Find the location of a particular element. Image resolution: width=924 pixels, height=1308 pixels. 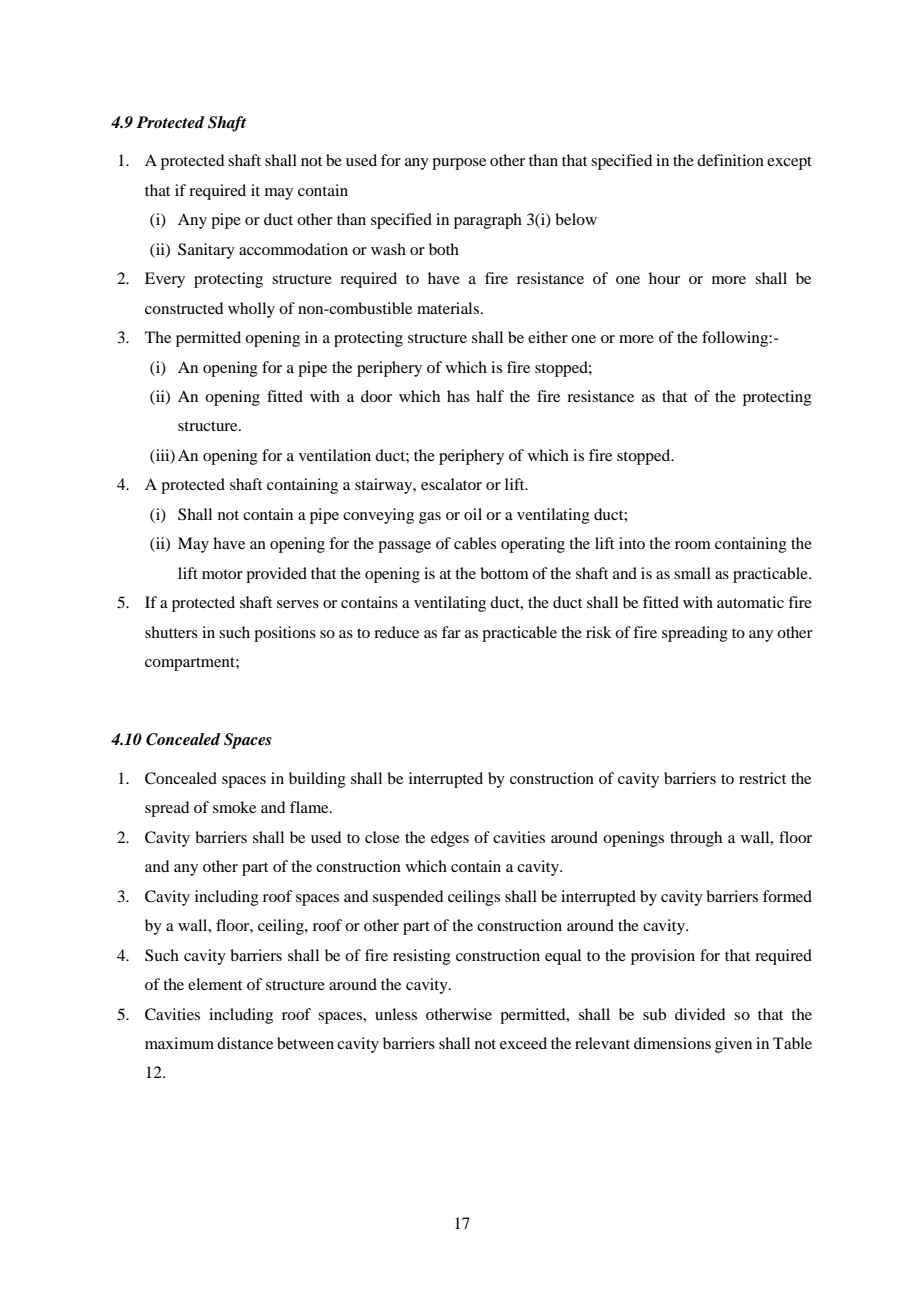

motor is located at coordinates (222, 574).
